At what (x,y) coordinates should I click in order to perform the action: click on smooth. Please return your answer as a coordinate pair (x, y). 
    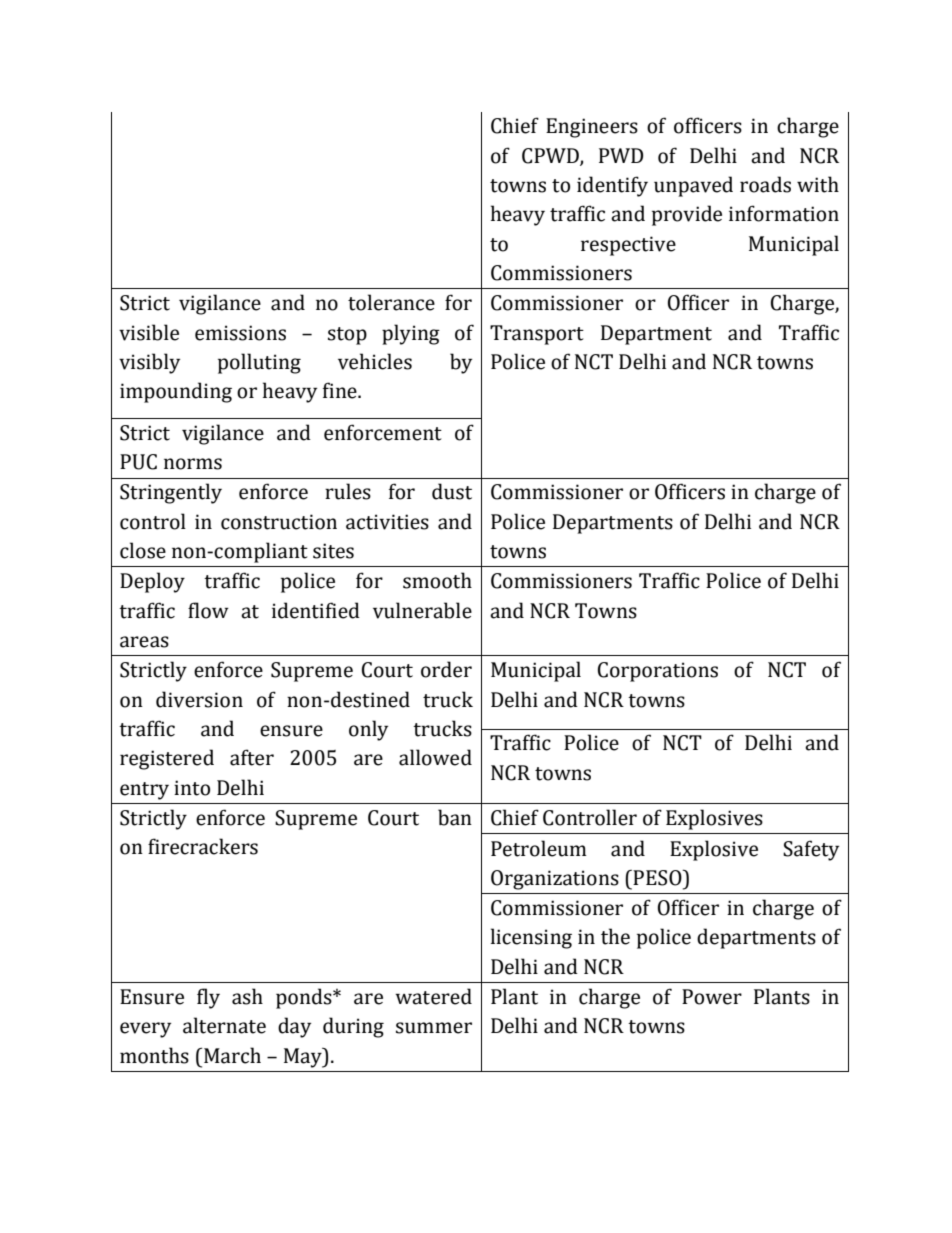
    Looking at the image, I should click on (437, 580).
